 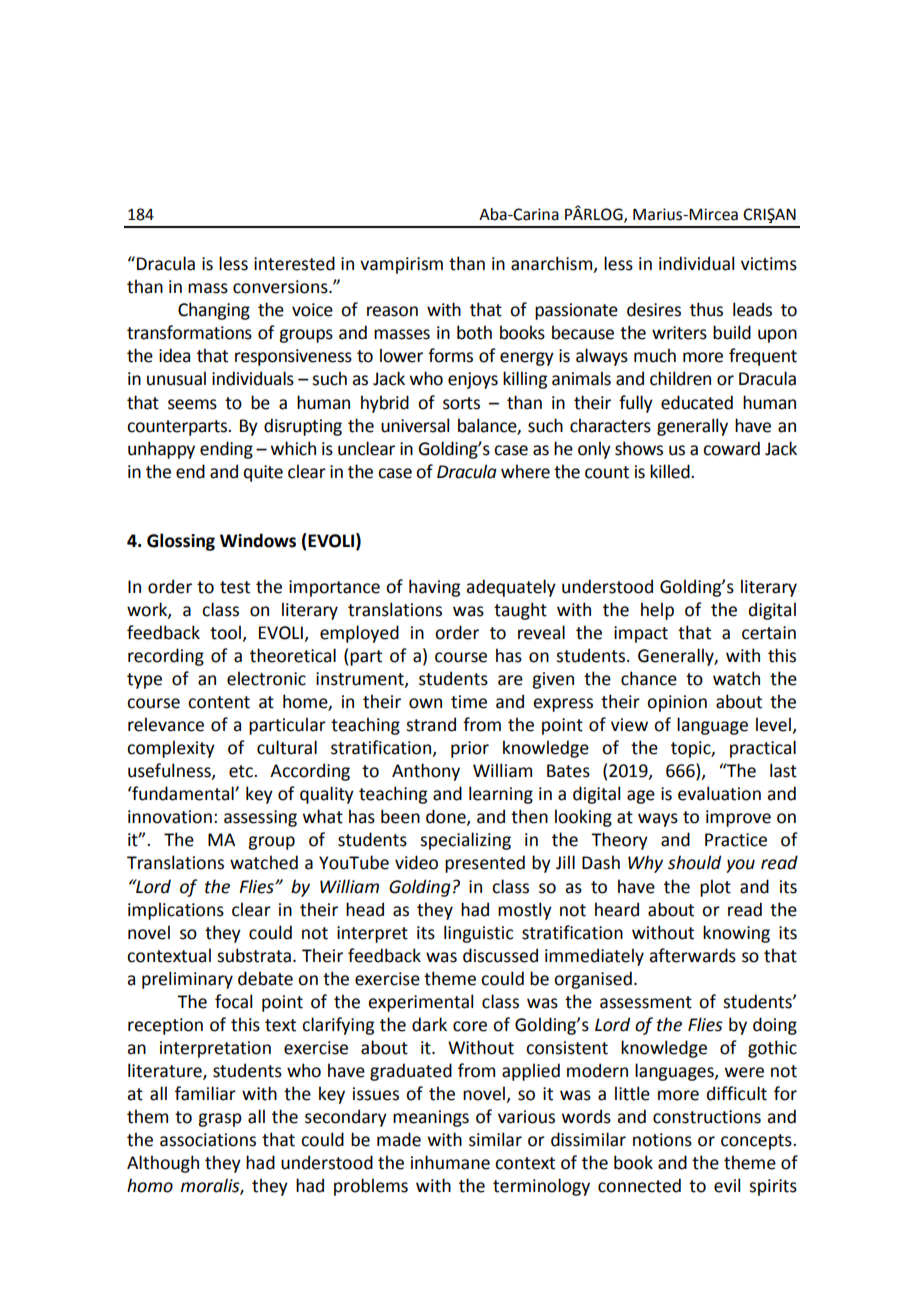 I want to click on associations, so click(x=208, y=1140).
